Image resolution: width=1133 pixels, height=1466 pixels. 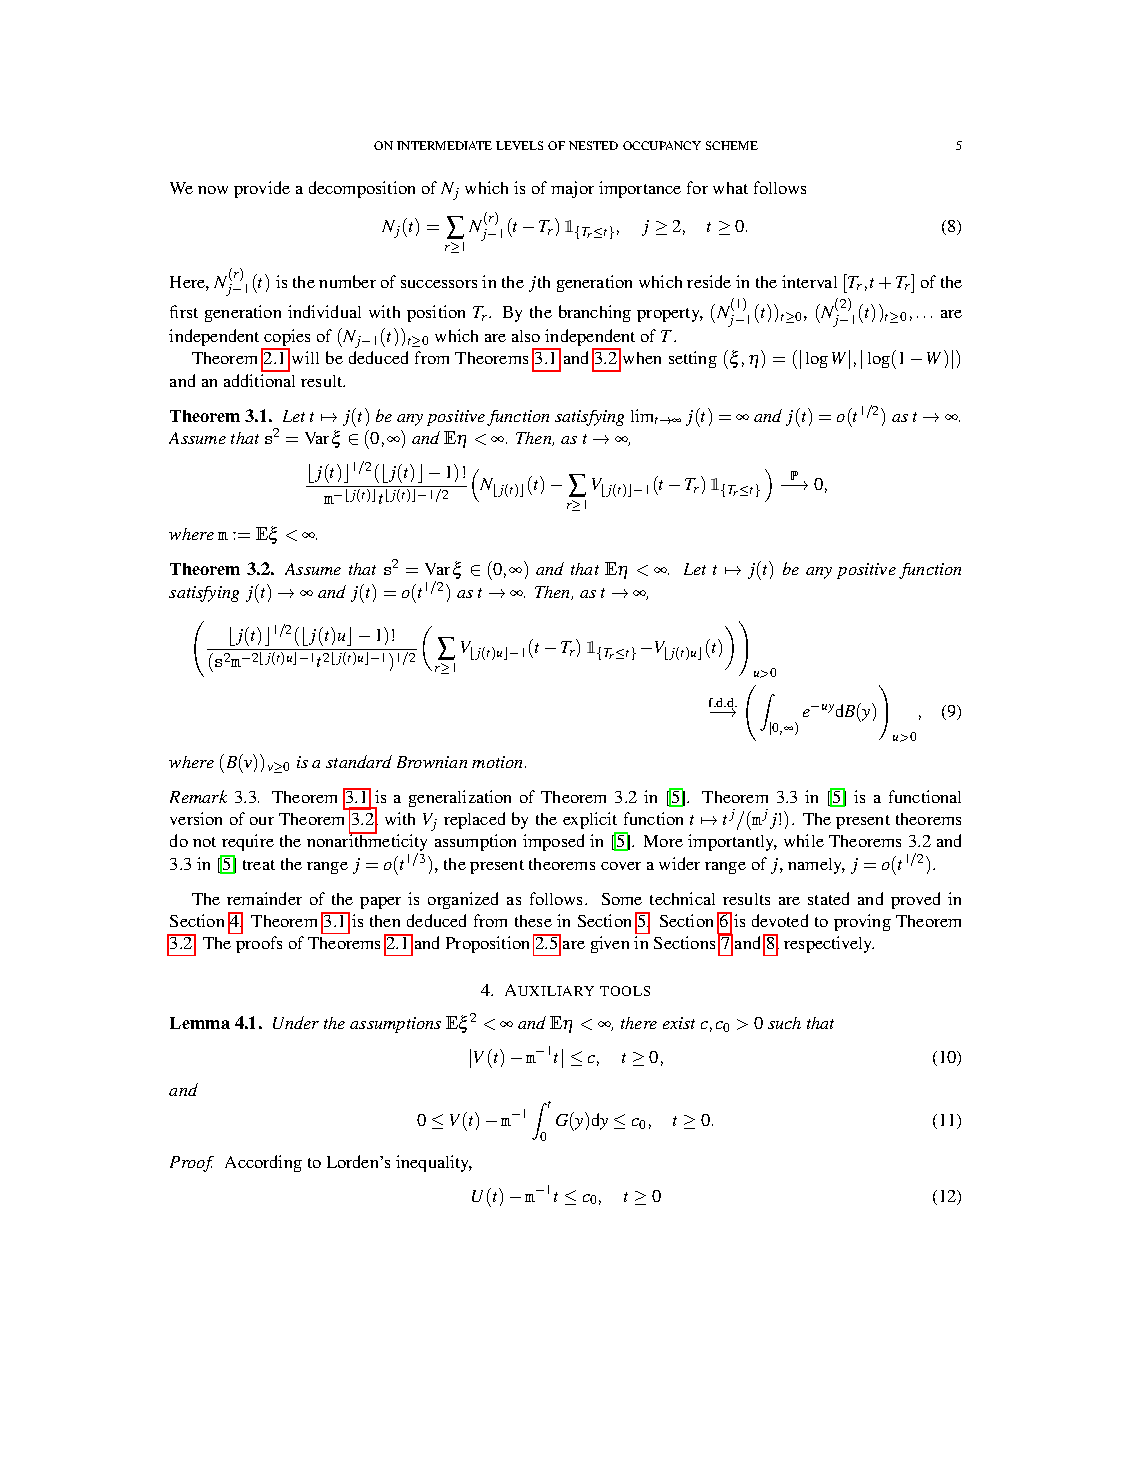 I want to click on major, so click(x=572, y=189).
